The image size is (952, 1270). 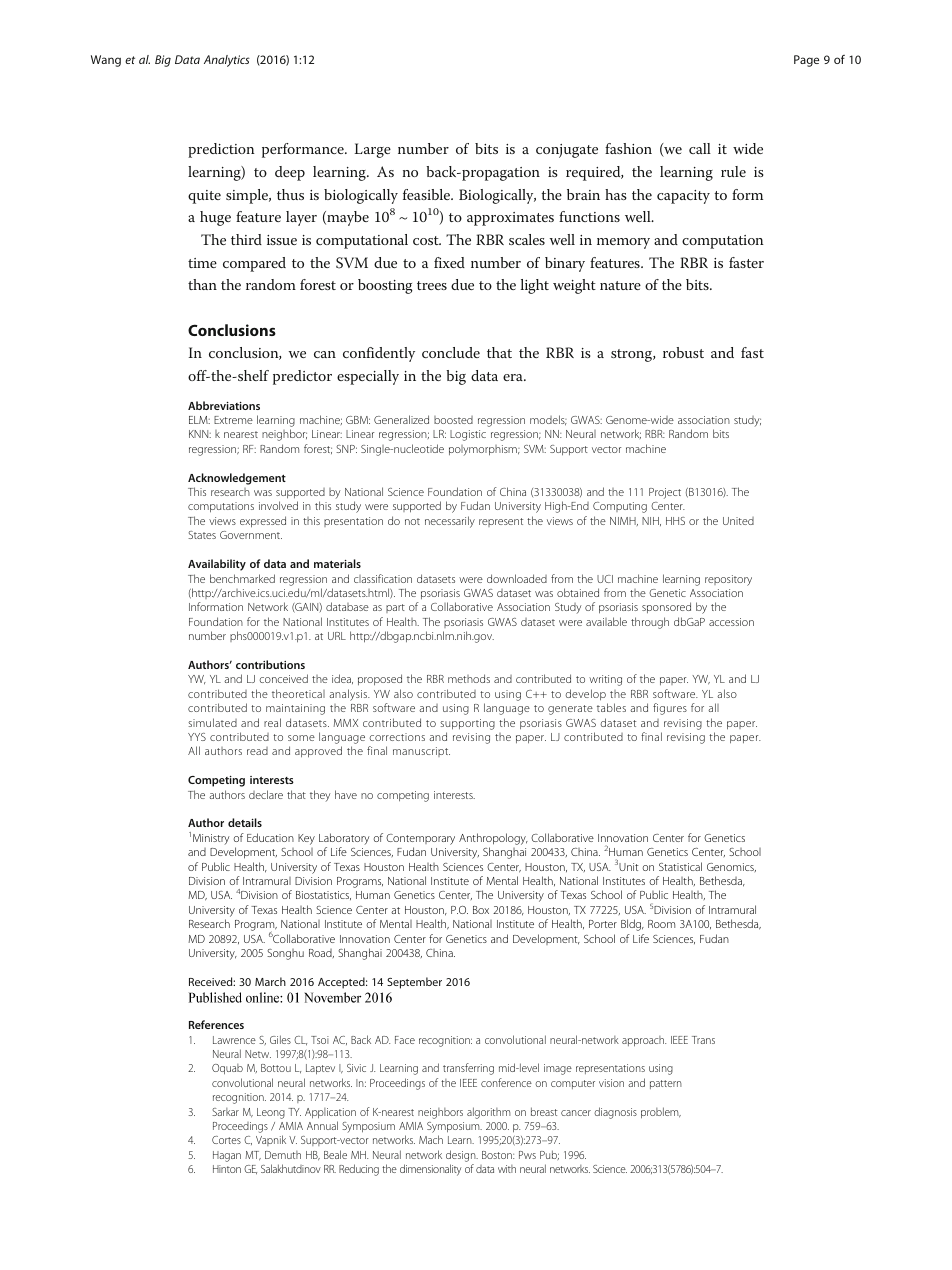 What do you see at coordinates (202, 284) in the document?
I see `than` at bounding box center [202, 284].
